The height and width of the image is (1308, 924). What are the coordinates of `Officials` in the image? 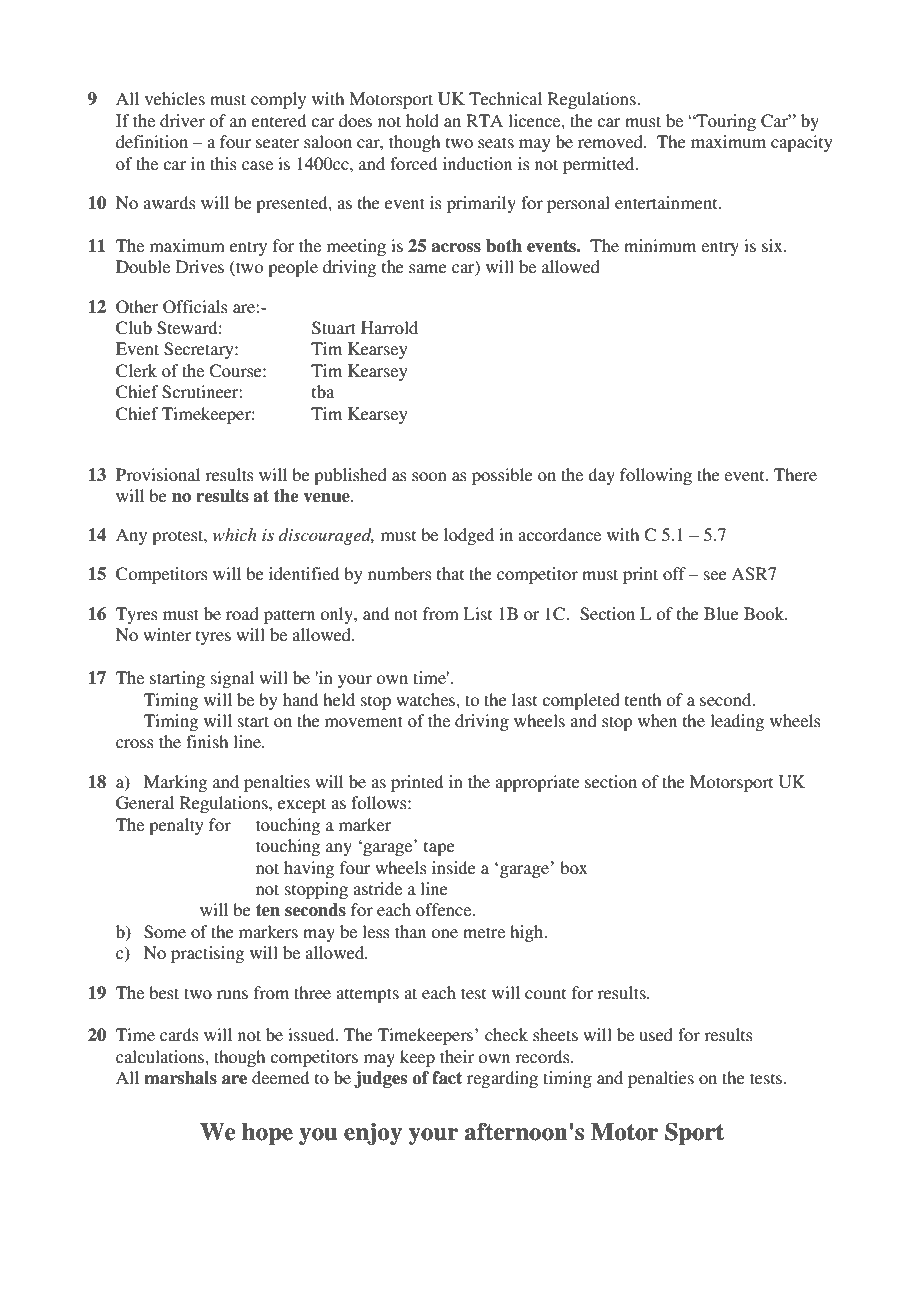 It's located at (195, 307).
